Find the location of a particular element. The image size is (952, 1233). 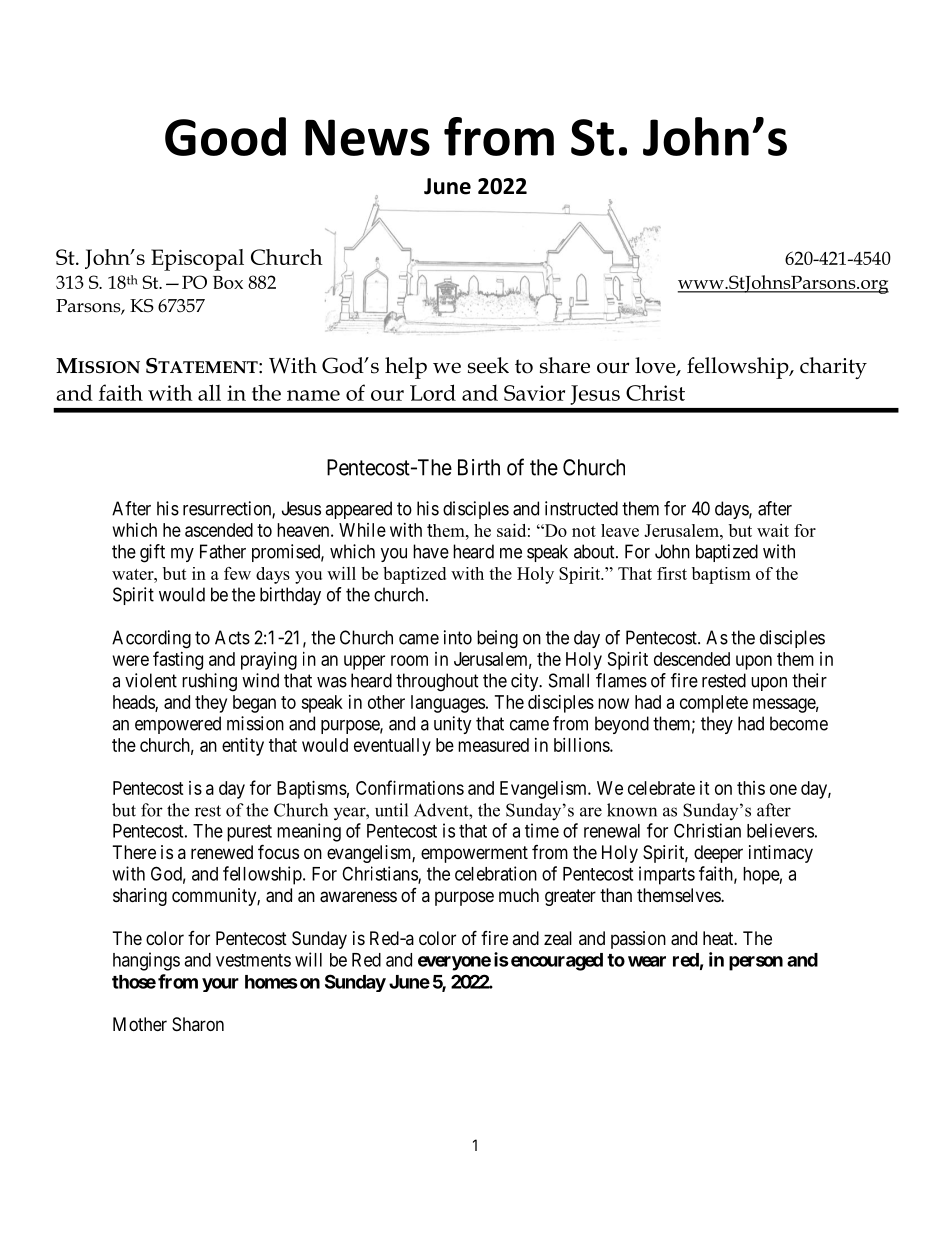

complete is located at coordinates (714, 704).
